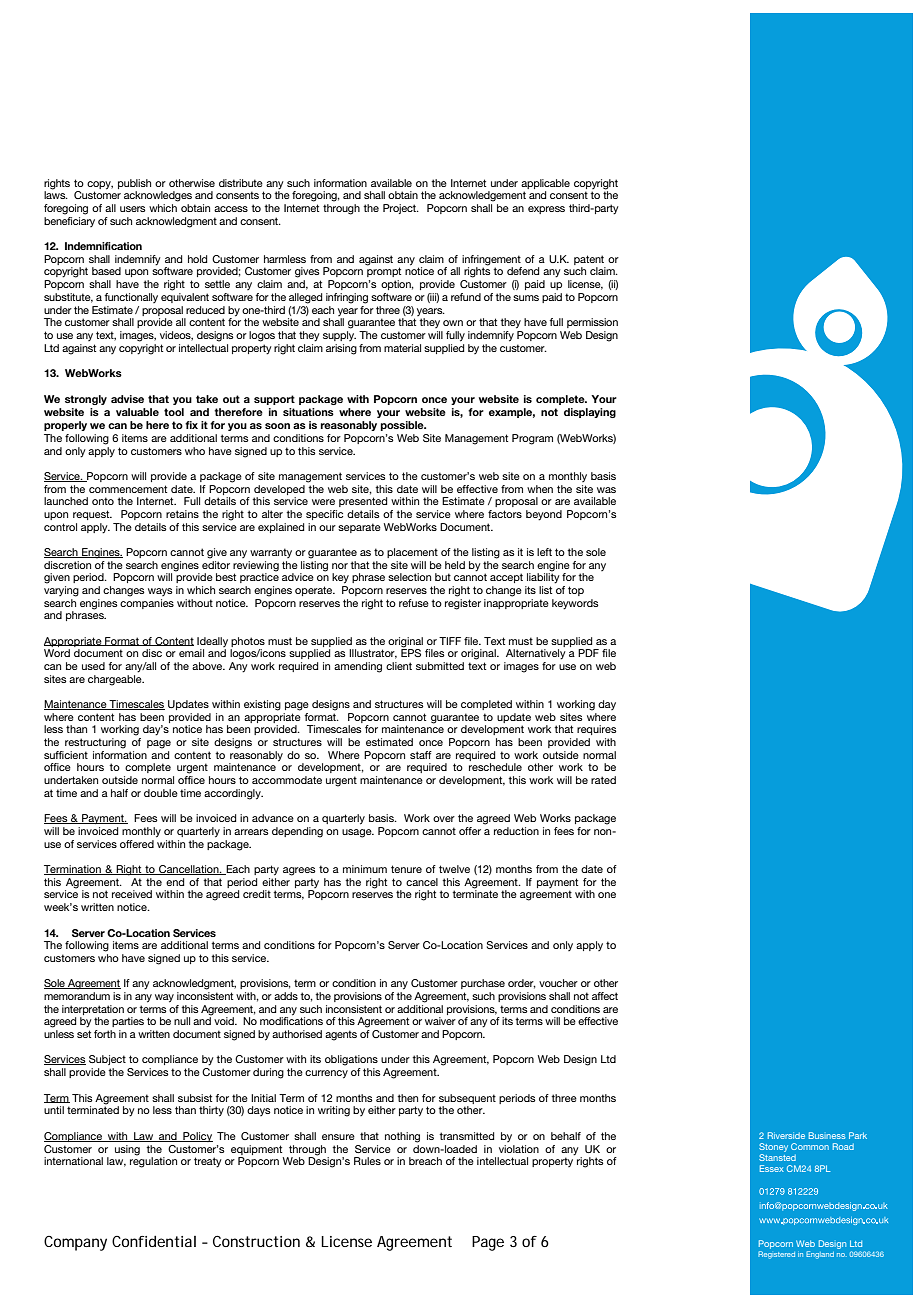 This document has width=924, height=1308. What do you see at coordinates (606, 490) in the document?
I see `was` at bounding box center [606, 490].
